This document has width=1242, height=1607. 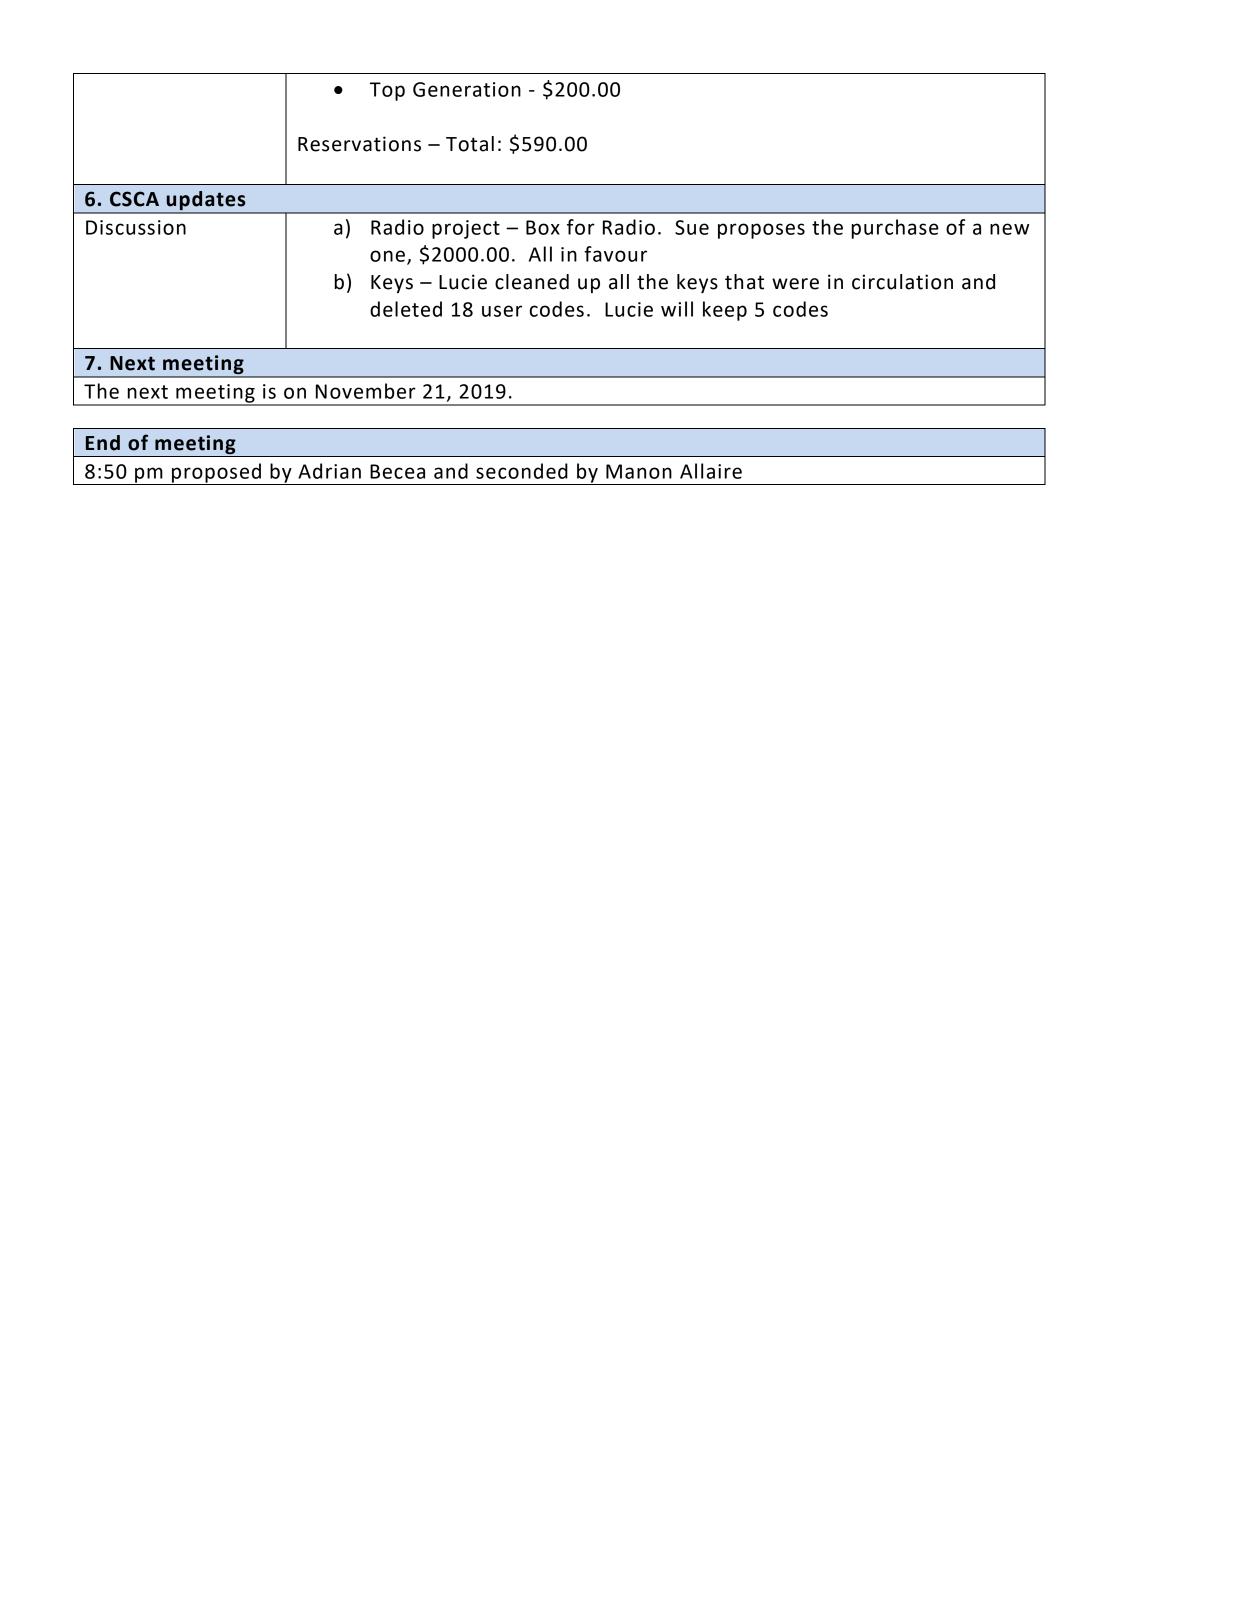 I want to click on keep, so click(x=725, y=311).
